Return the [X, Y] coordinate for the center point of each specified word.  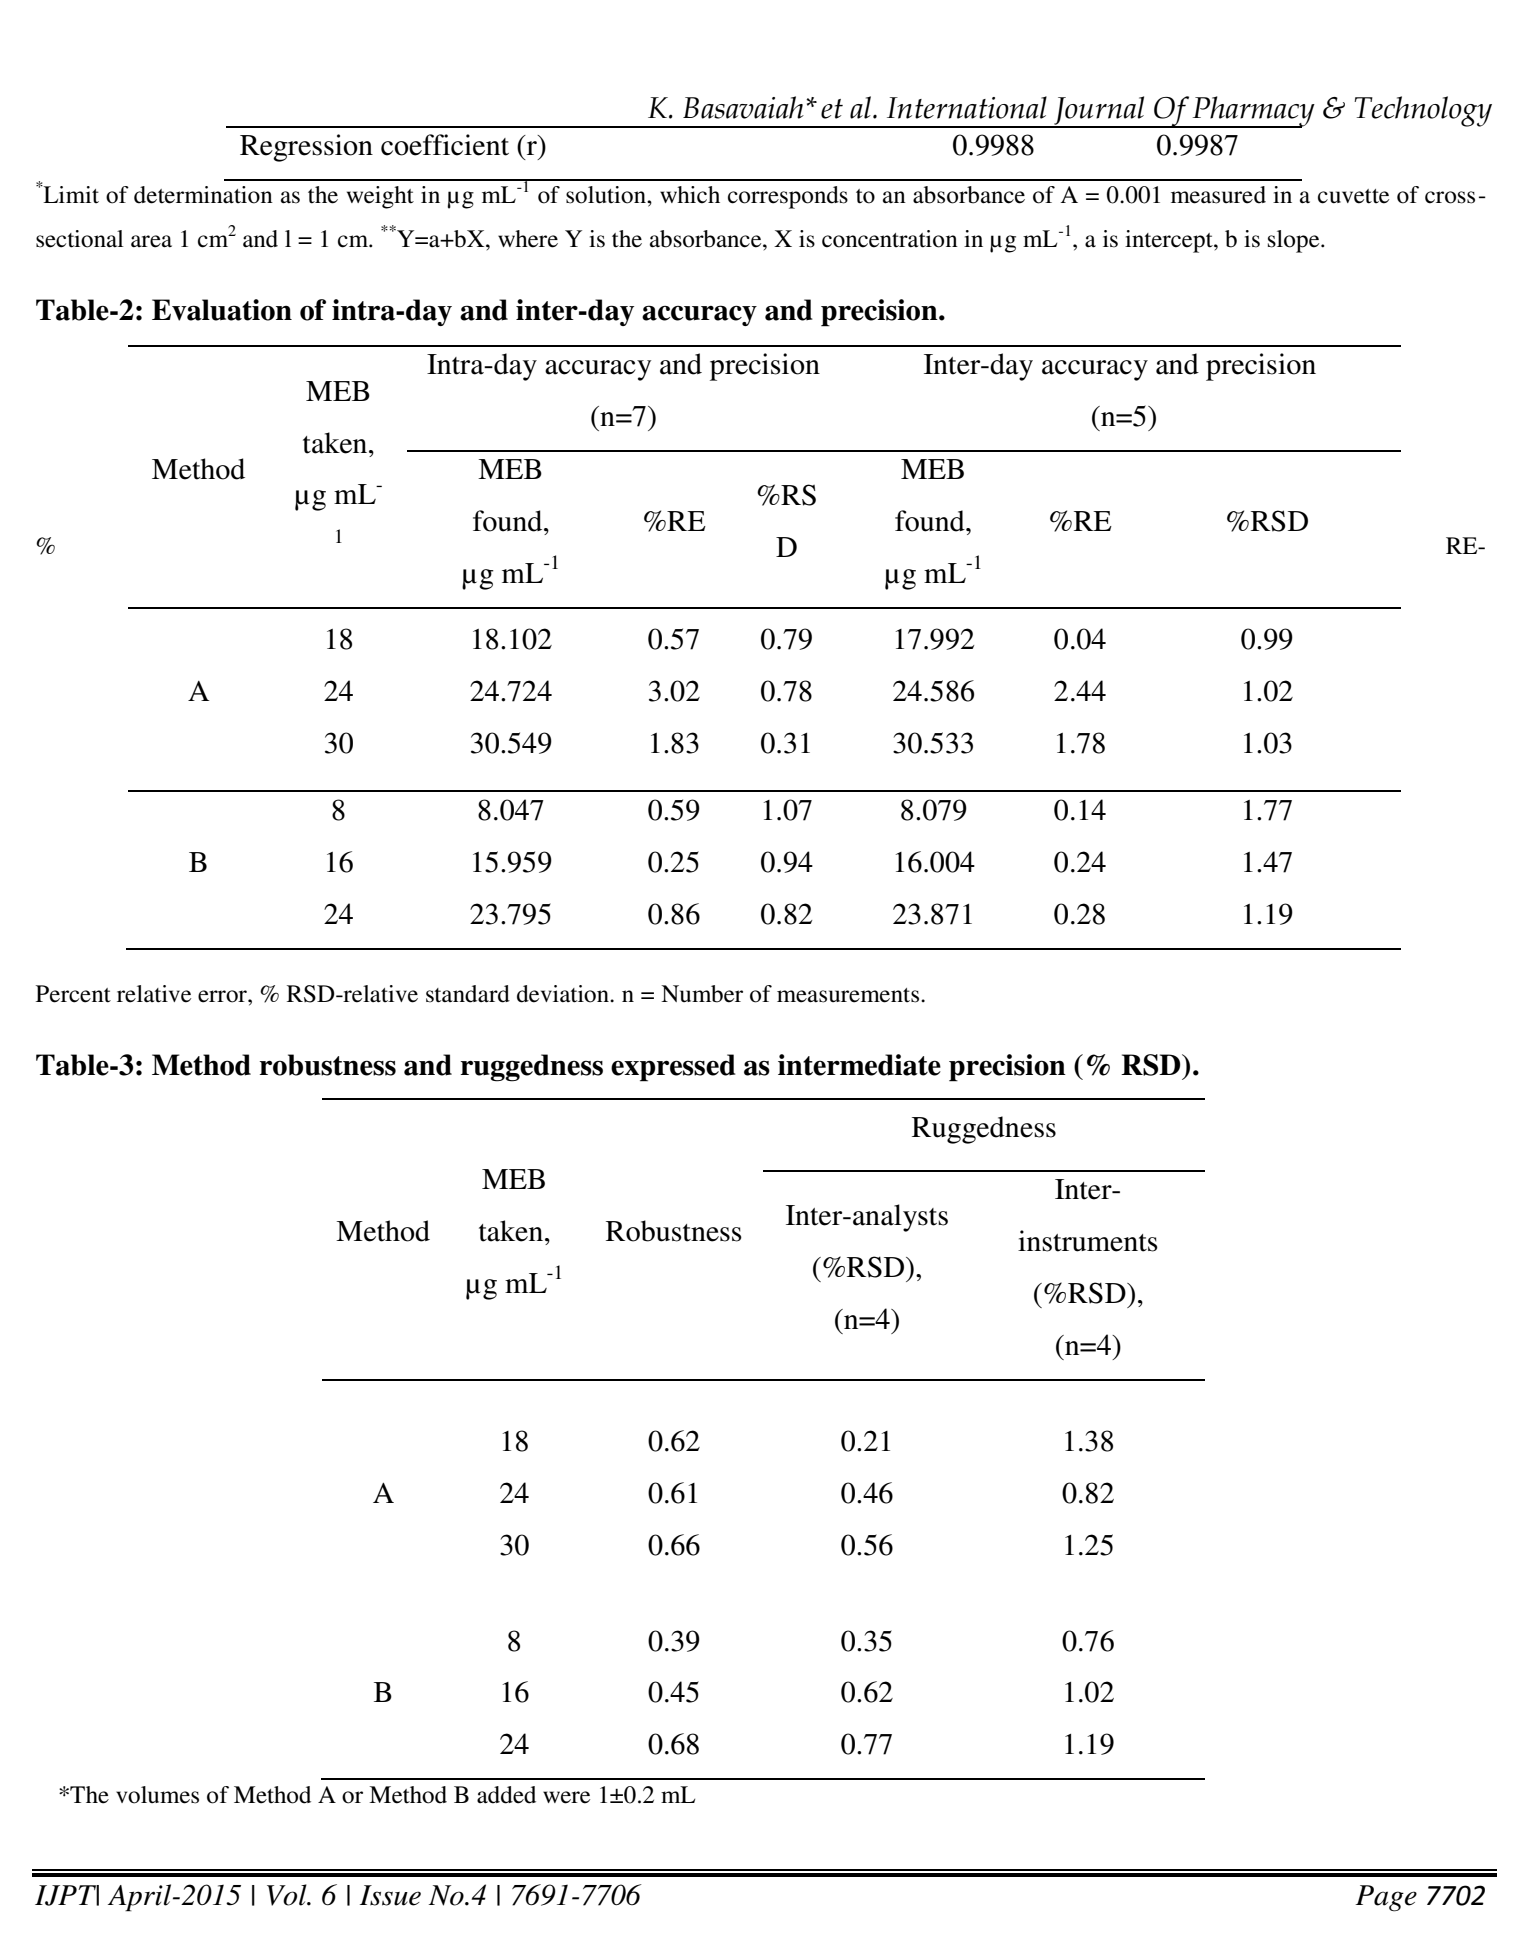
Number [702, 994]
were [566, 1797]
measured [1218, 195]
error [223, 996]
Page [1386, 1898]
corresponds [788, 197]
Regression [306, 148]
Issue [390, 1895]
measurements [849, 995]
